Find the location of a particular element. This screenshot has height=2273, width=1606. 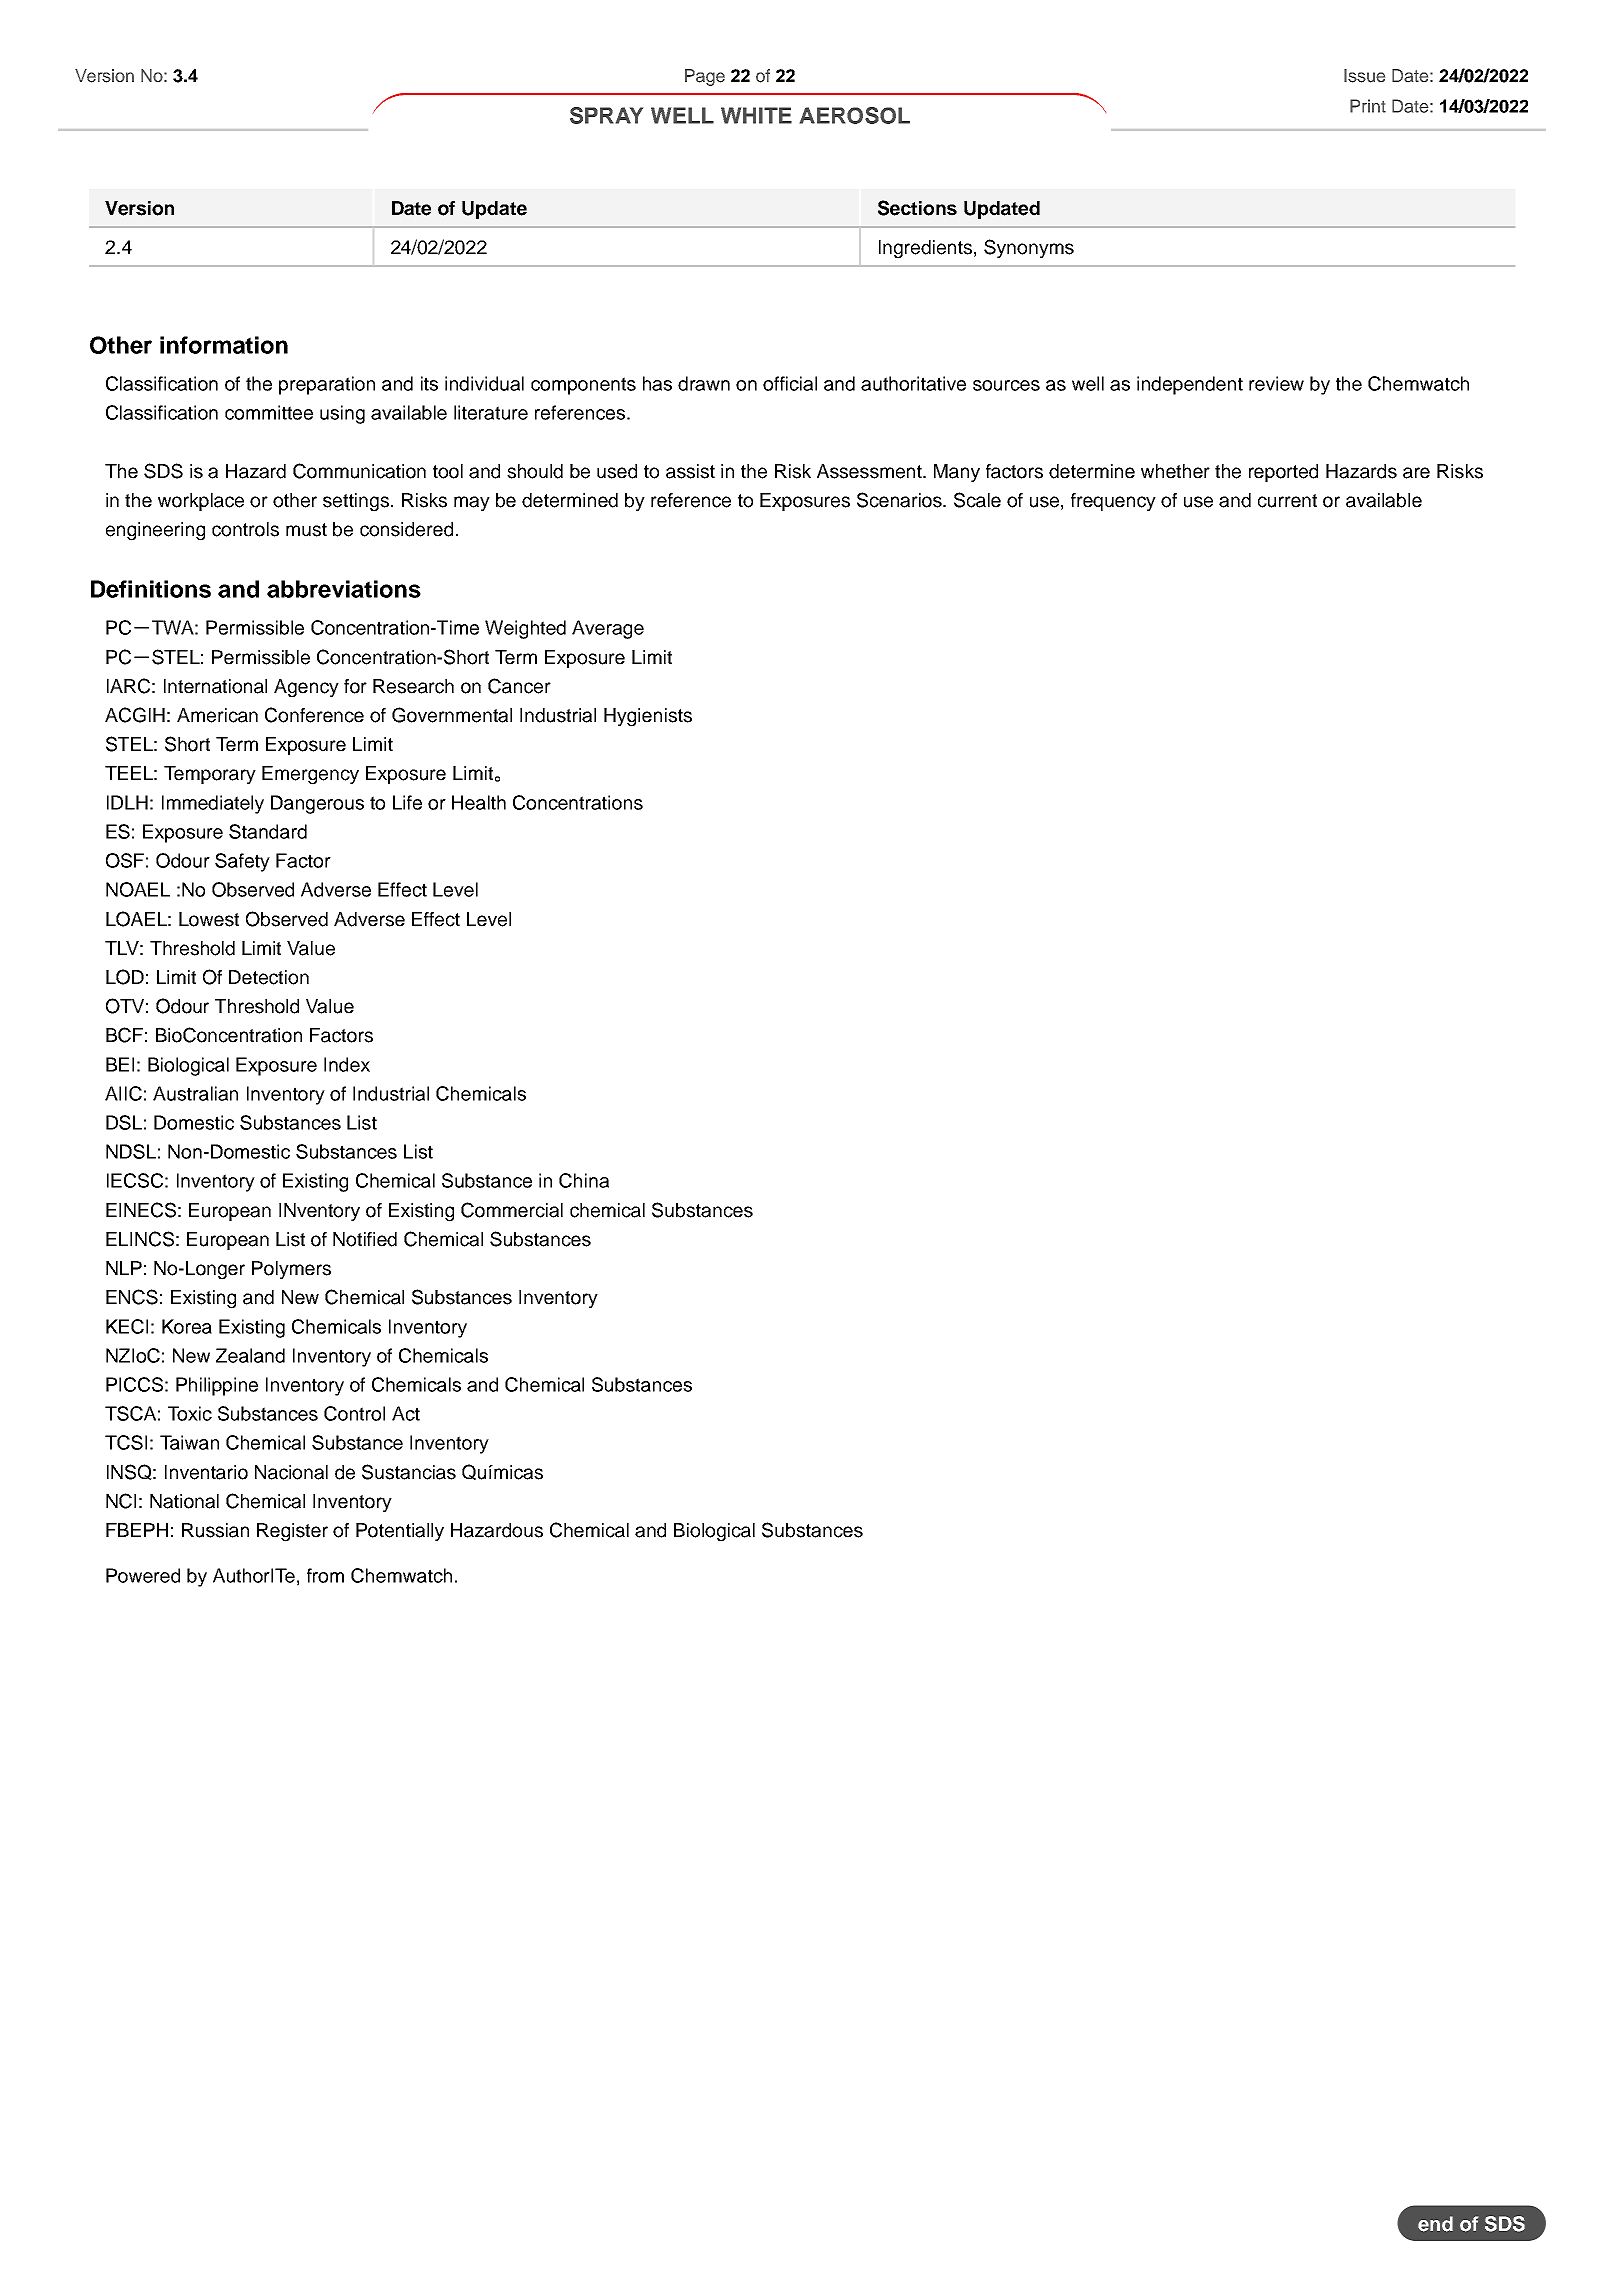

WHITE is located at coordinates (756, 115).
